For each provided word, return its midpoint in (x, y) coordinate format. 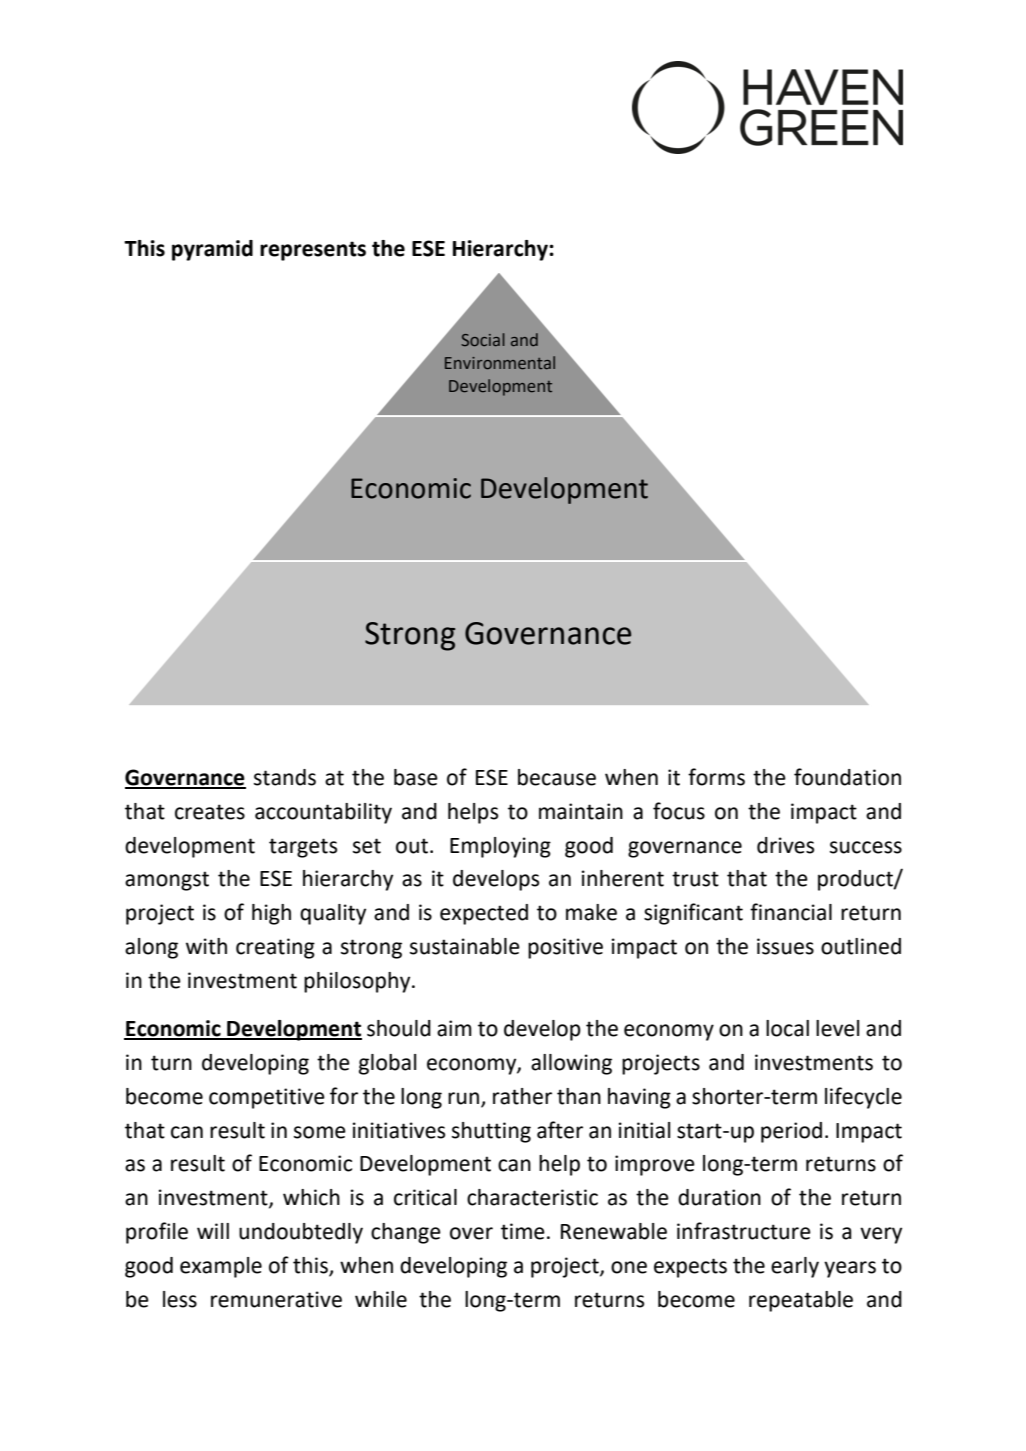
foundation (847, 777)
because (557, 777)
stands (285, 777)
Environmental (500, 362)
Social (483, 339)
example (221, 1267)
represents (313, 251)
